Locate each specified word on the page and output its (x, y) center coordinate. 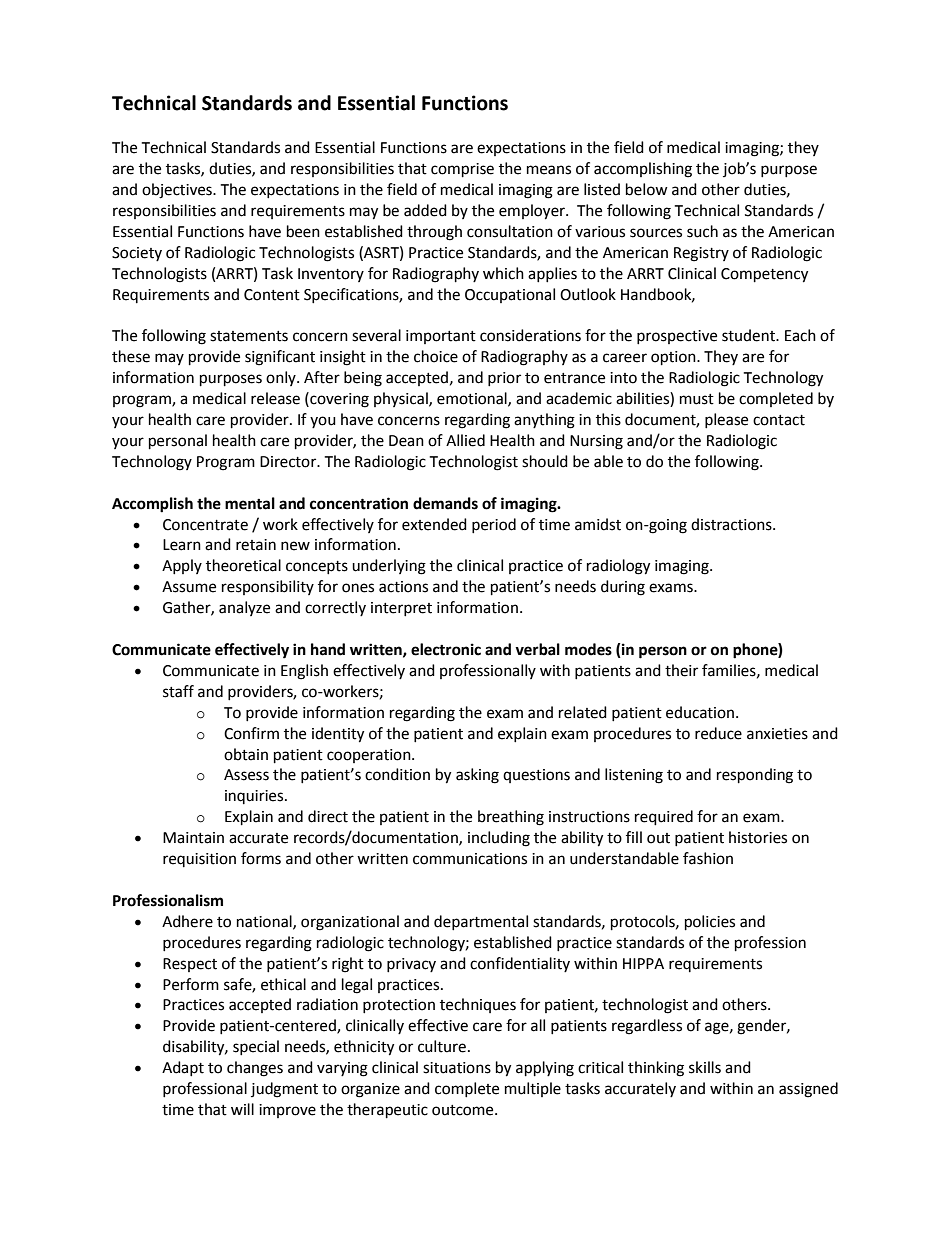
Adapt (183, 1068)
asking (477, 776)
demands (445, 503)
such (702, 231)
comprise (462, 170)
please (726, 420)
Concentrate (205, 525)
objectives (178, 191)
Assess (246, 775)
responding (755, 776)
